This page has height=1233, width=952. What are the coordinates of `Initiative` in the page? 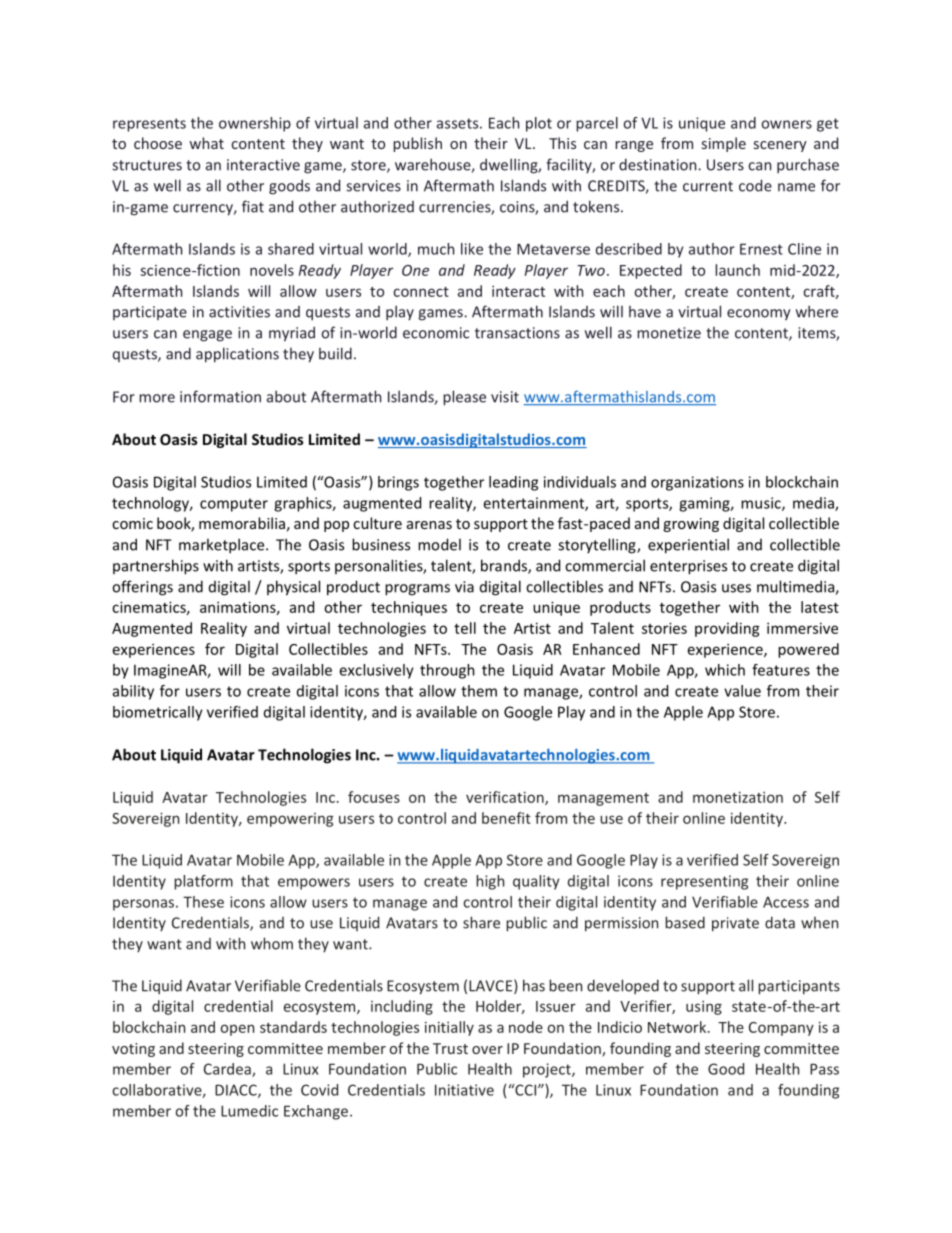 It's located at (464, 1090).
